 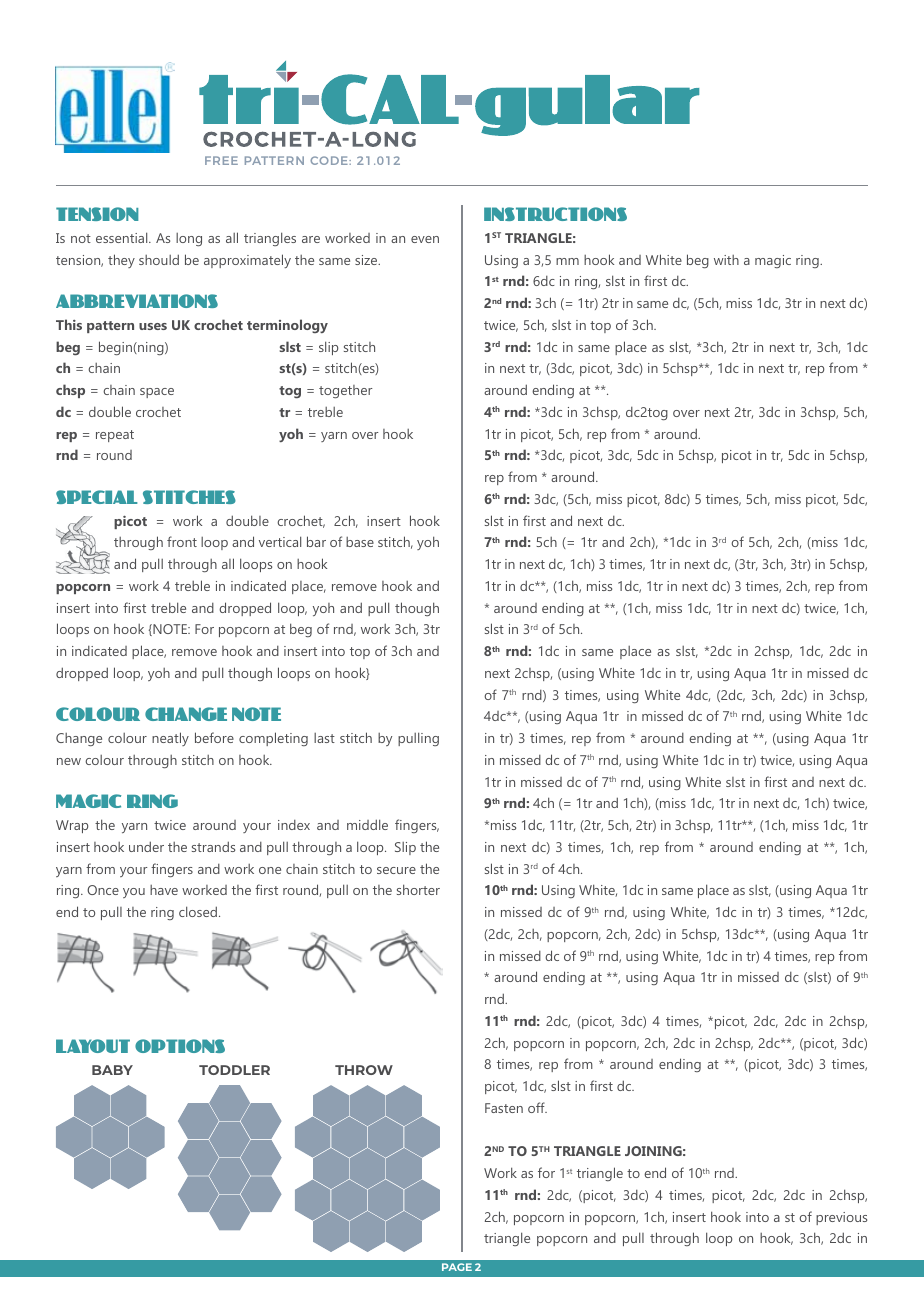 I want to click on middle, so click(x=367, y=824).
